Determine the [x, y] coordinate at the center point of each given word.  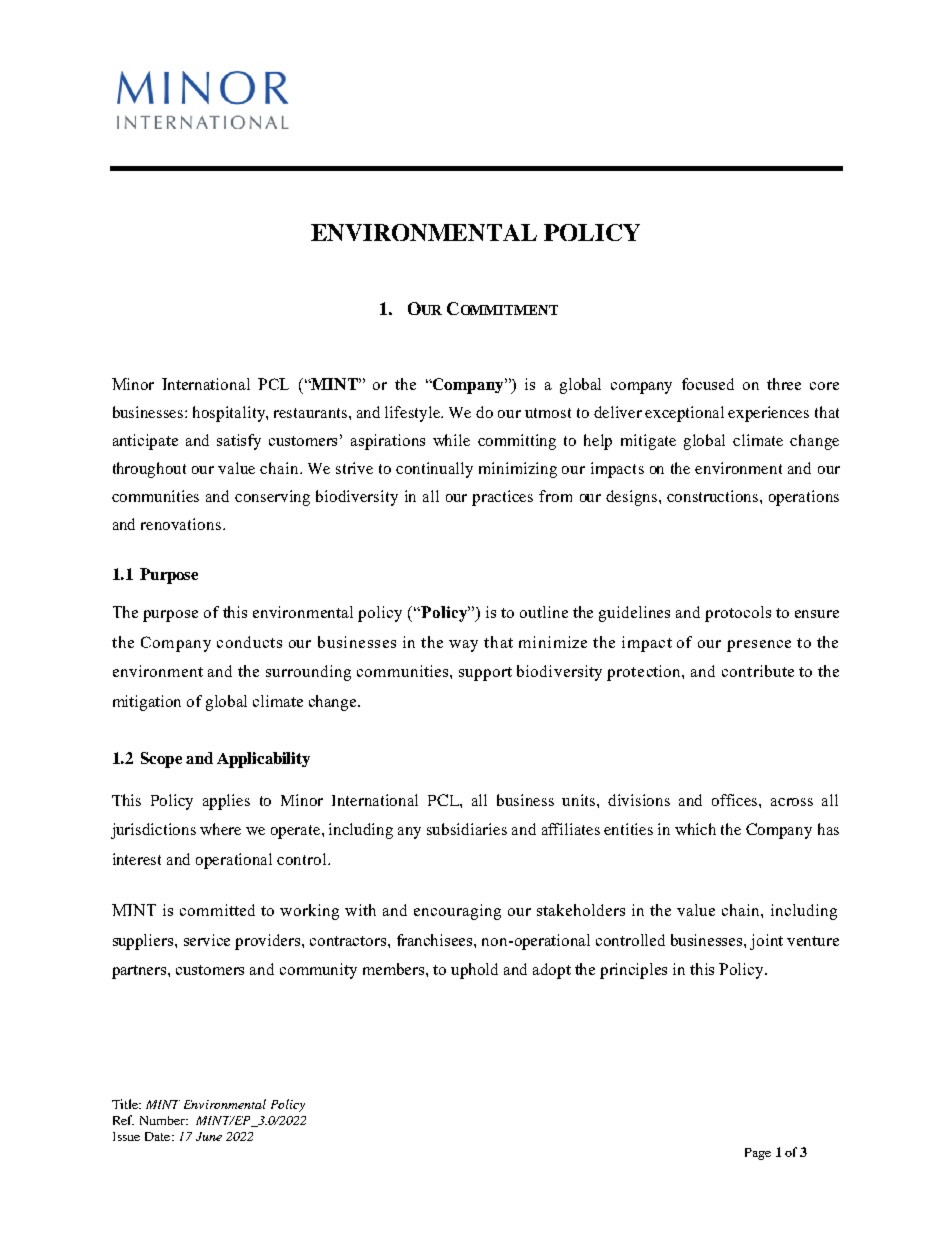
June [209, 1136]
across [792, 802]
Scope [161, 760]
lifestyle [414, 414]
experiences [768, 414]
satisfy [239, 442]
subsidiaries [467, 829]
